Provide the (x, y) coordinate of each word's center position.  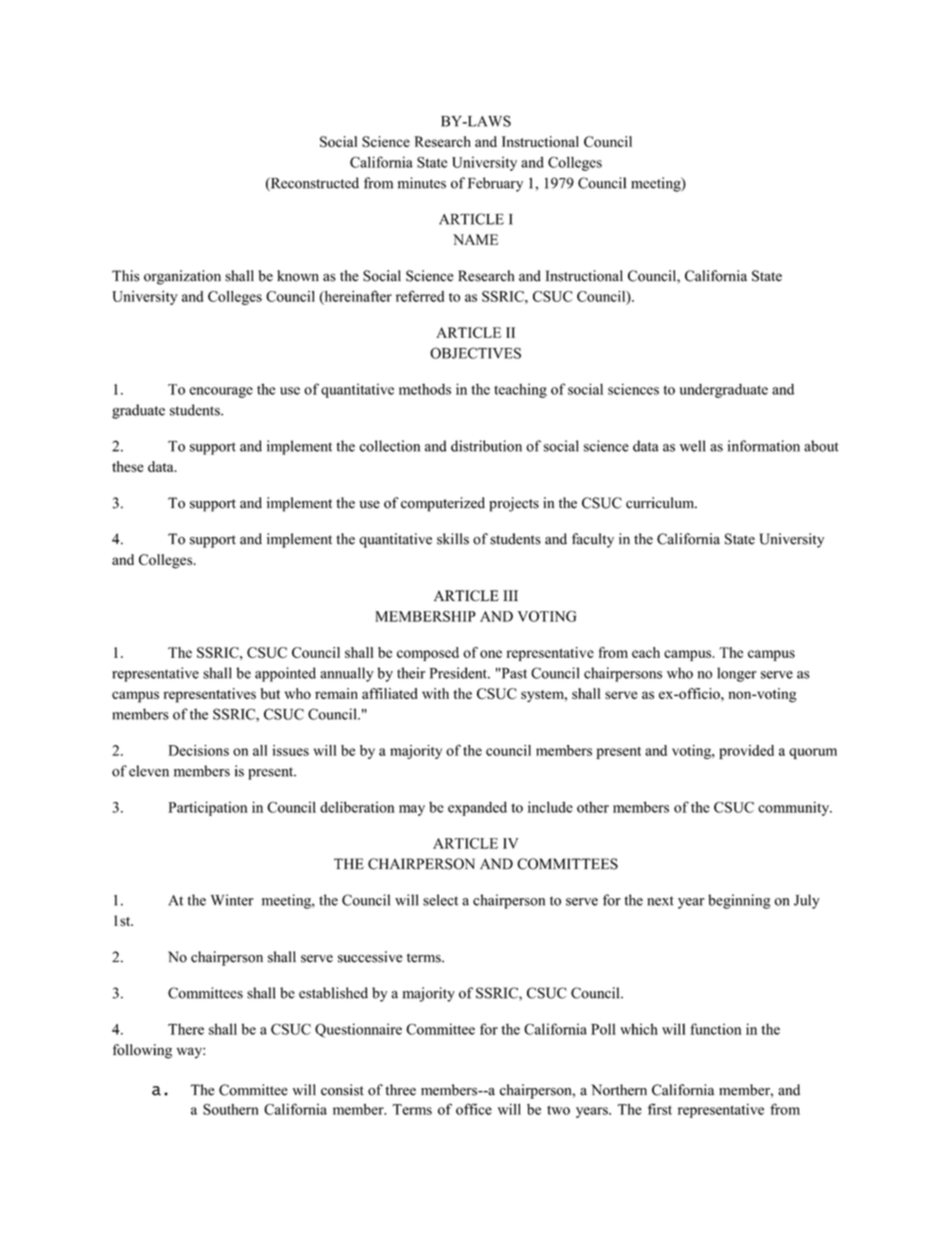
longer (736, 674)
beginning (739, 901)
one (491, 654)
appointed (285, 674)
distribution (486, 446)
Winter (232, 900)
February (495, 184)
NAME (475, 239)
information (764, 446)
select (440, 900)
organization (182, 277)
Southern (231, 1109)
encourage (221, 392)
